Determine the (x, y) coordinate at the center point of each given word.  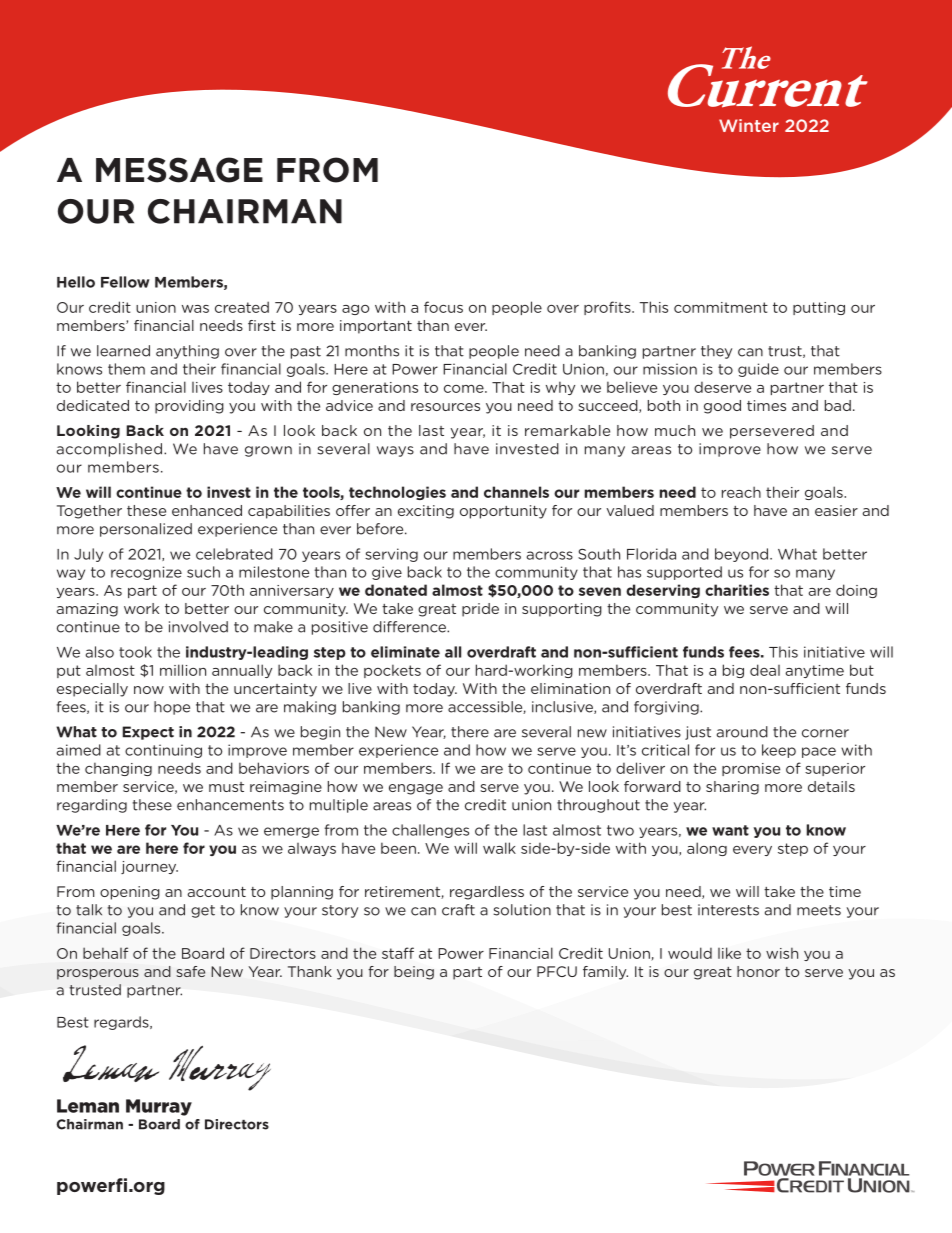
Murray (159, 1107)
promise (751, 769)
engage (416, 789)
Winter (749, 125)
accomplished (109, 450)
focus (443, 307)
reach (741, 492)
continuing (163, 751)
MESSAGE (179, 170)
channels (516, 492)
